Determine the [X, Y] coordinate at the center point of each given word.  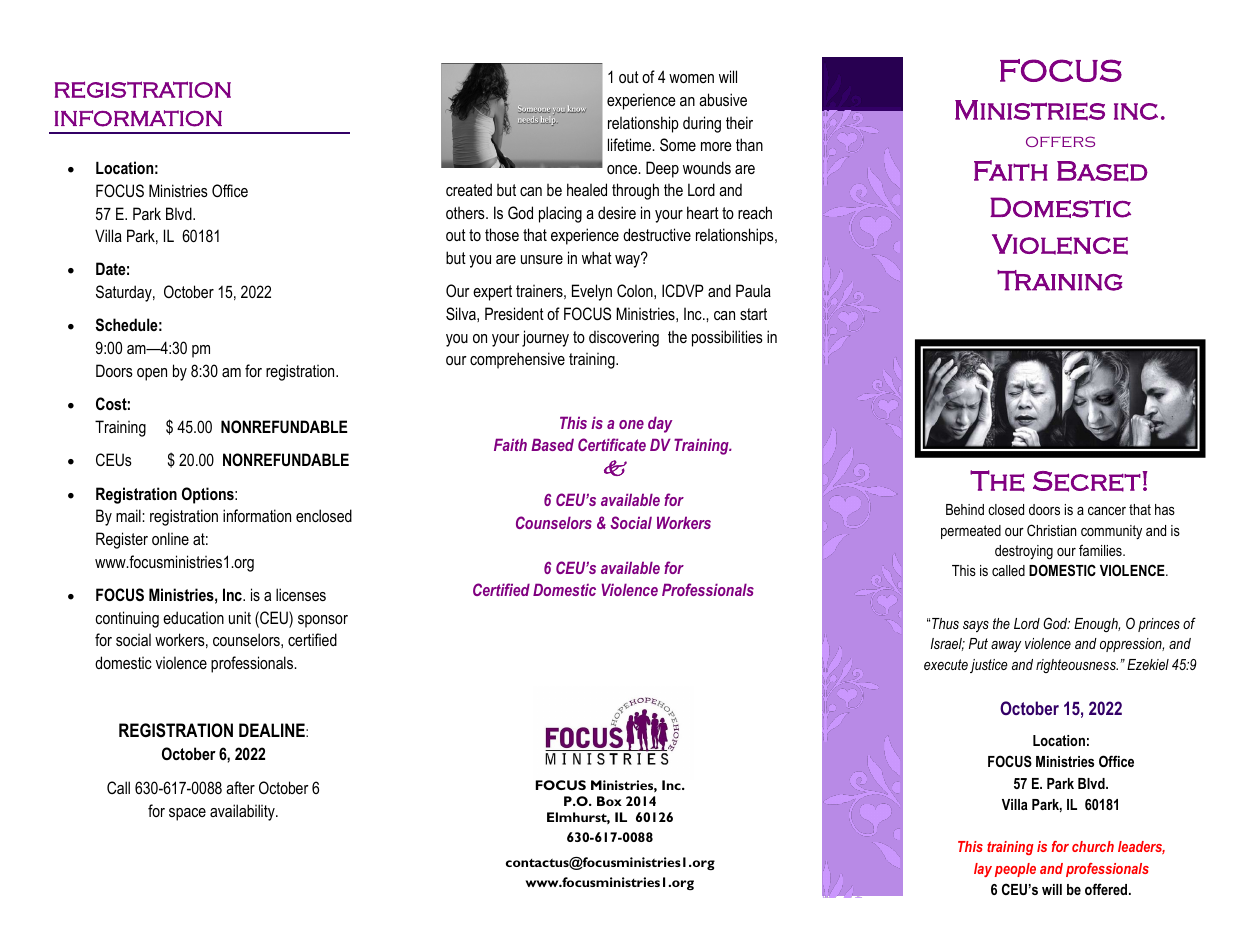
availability [243, 812]
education [193, 617]
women [691, 78]
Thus [945, 623]
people [1015, 870]
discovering [624, 338]
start [753, 314]
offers [1060, 141]
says [976, 627]
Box [609, 801]
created [469, 189]
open [152, 374]
